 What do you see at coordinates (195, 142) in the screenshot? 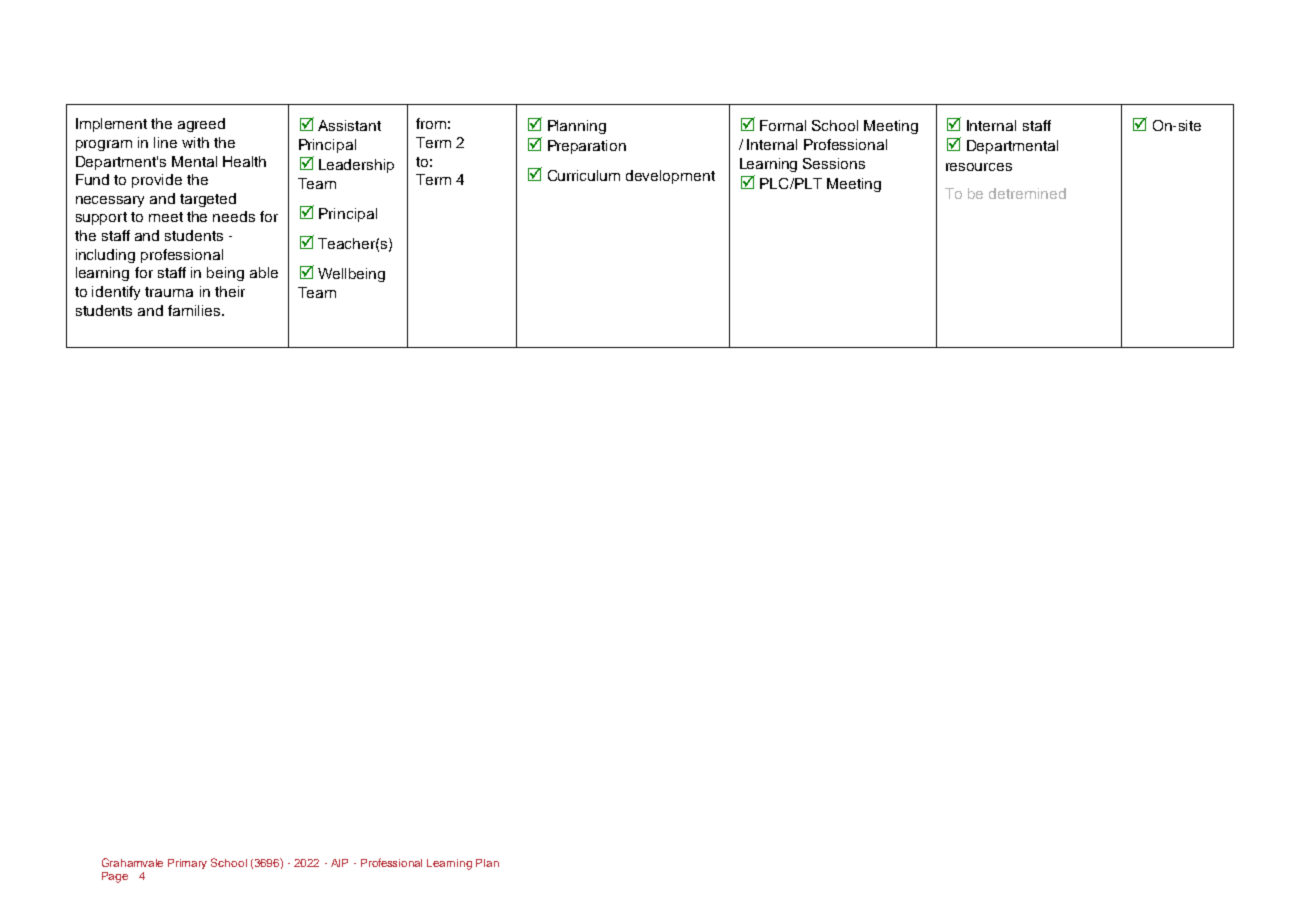
I see `with` at bounding box center [195, 142].
